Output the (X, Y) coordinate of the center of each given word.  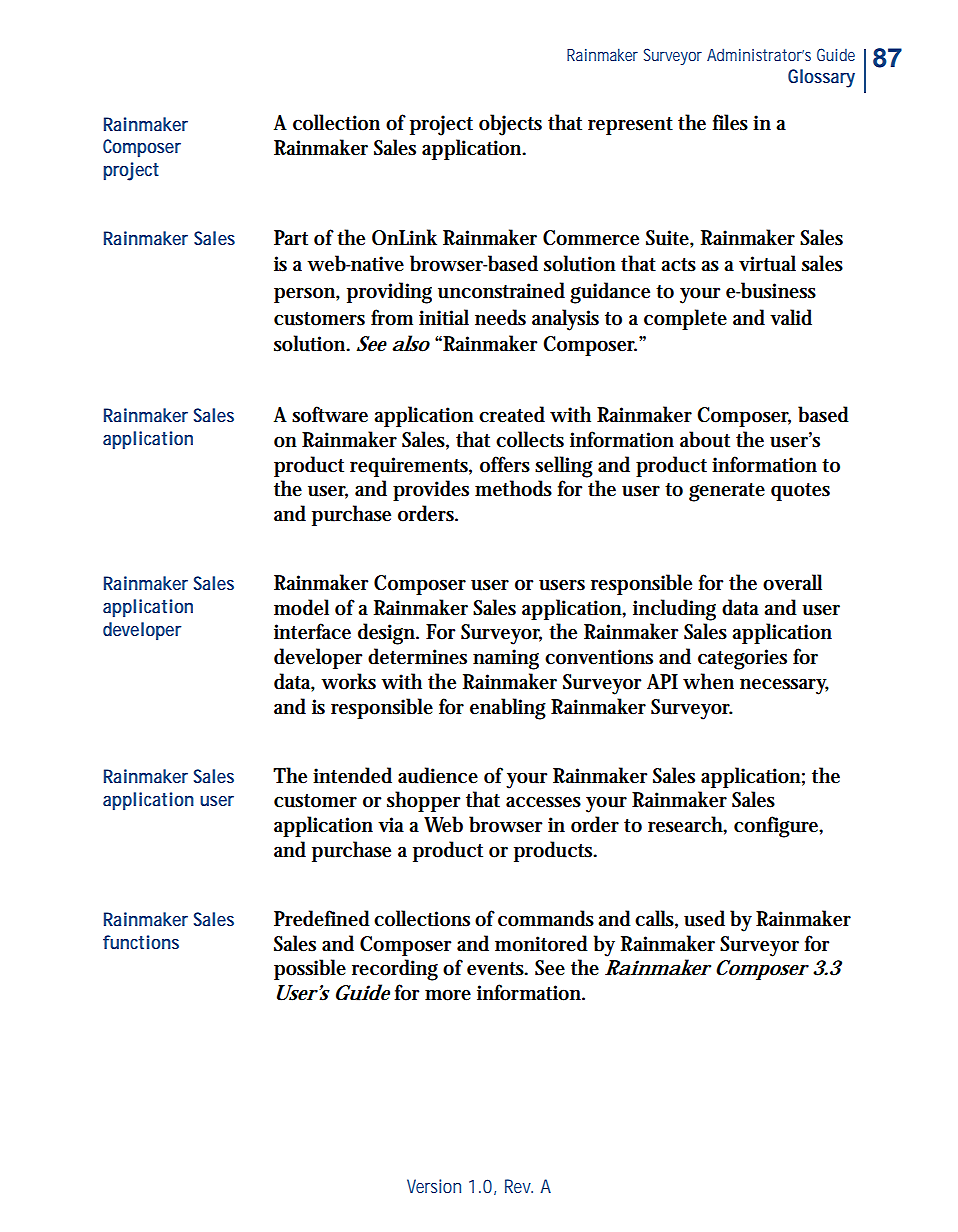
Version (434, 1186)
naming (506, 659)
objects (510, 125)
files (730, 122)
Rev (519, 1186)
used (704, 918)
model (301, 607)
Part (291, 238)
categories (742, 659)
